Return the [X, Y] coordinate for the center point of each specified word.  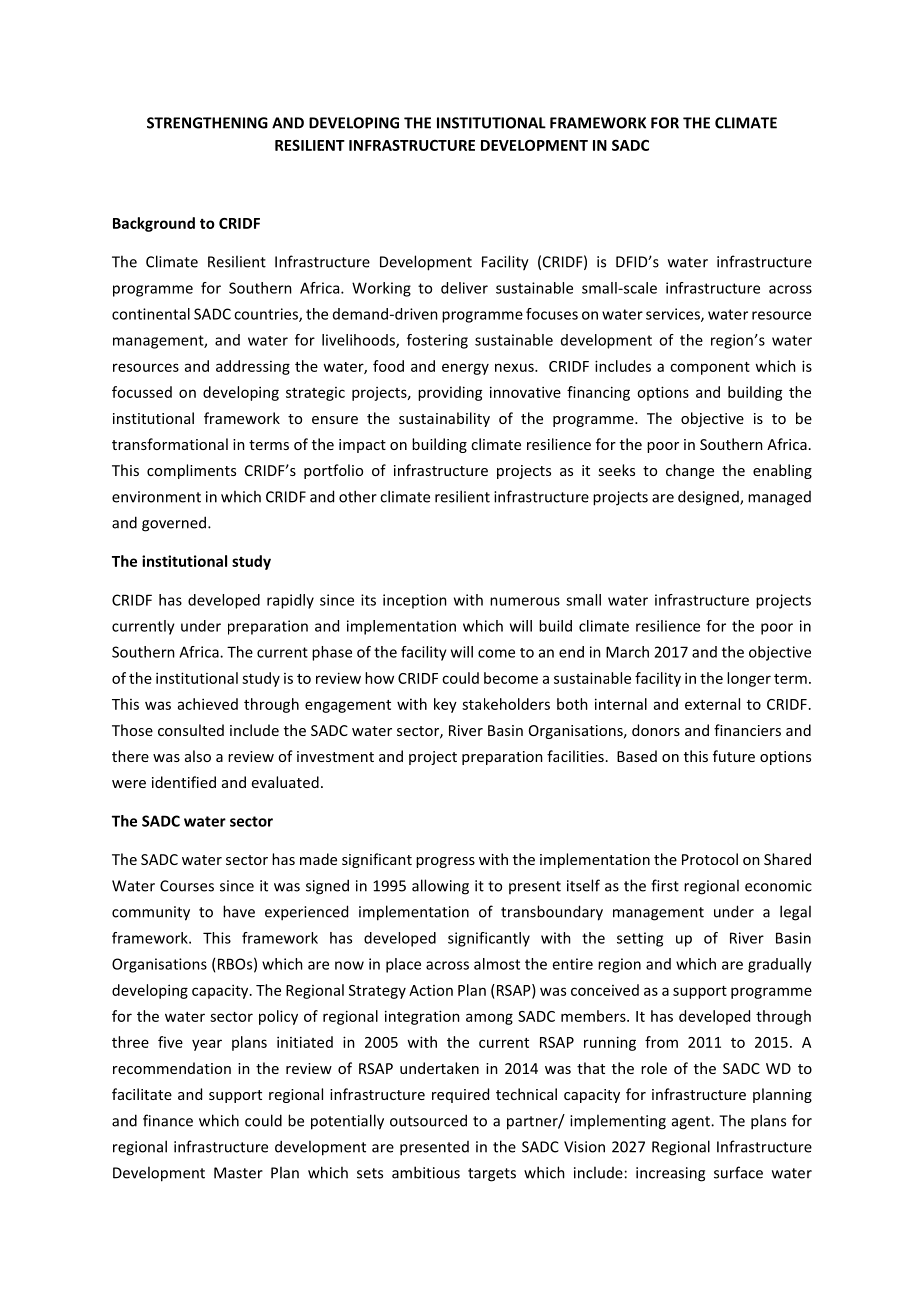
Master [238, 1173]
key [445, 705]
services [674, 315]
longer [749, 679]
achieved [208, 704]
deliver [464, 288]
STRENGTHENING [207, 123]
